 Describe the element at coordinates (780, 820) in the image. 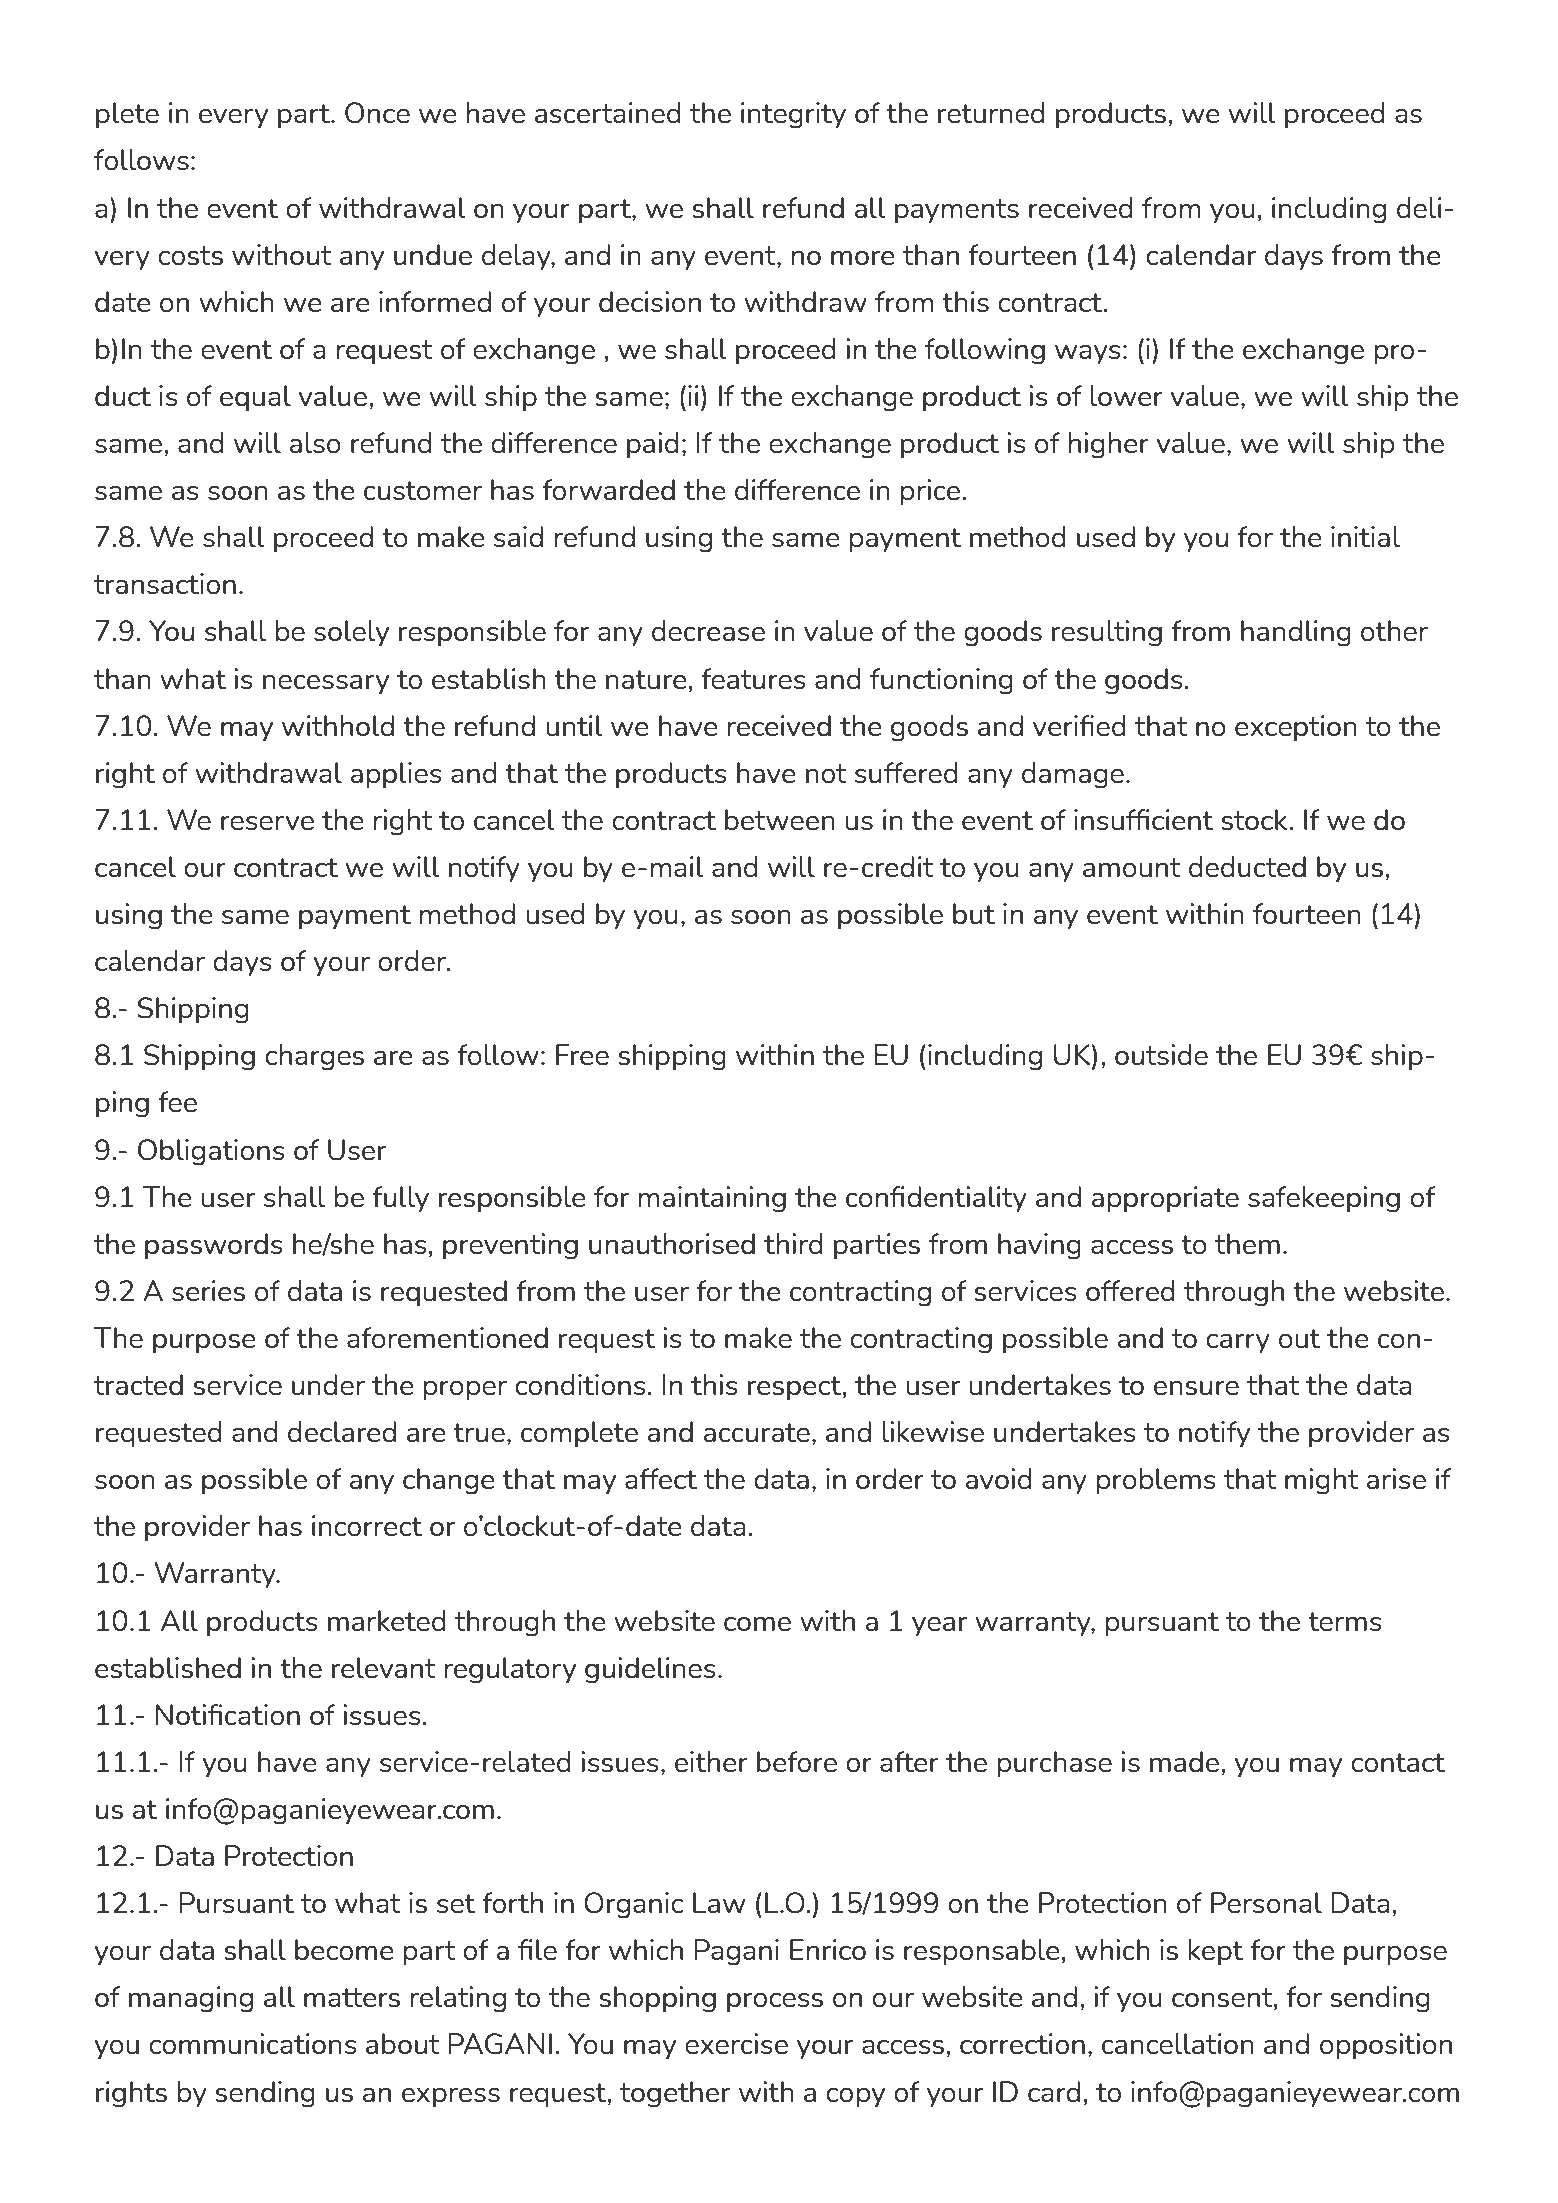

I see `between` at that location.
